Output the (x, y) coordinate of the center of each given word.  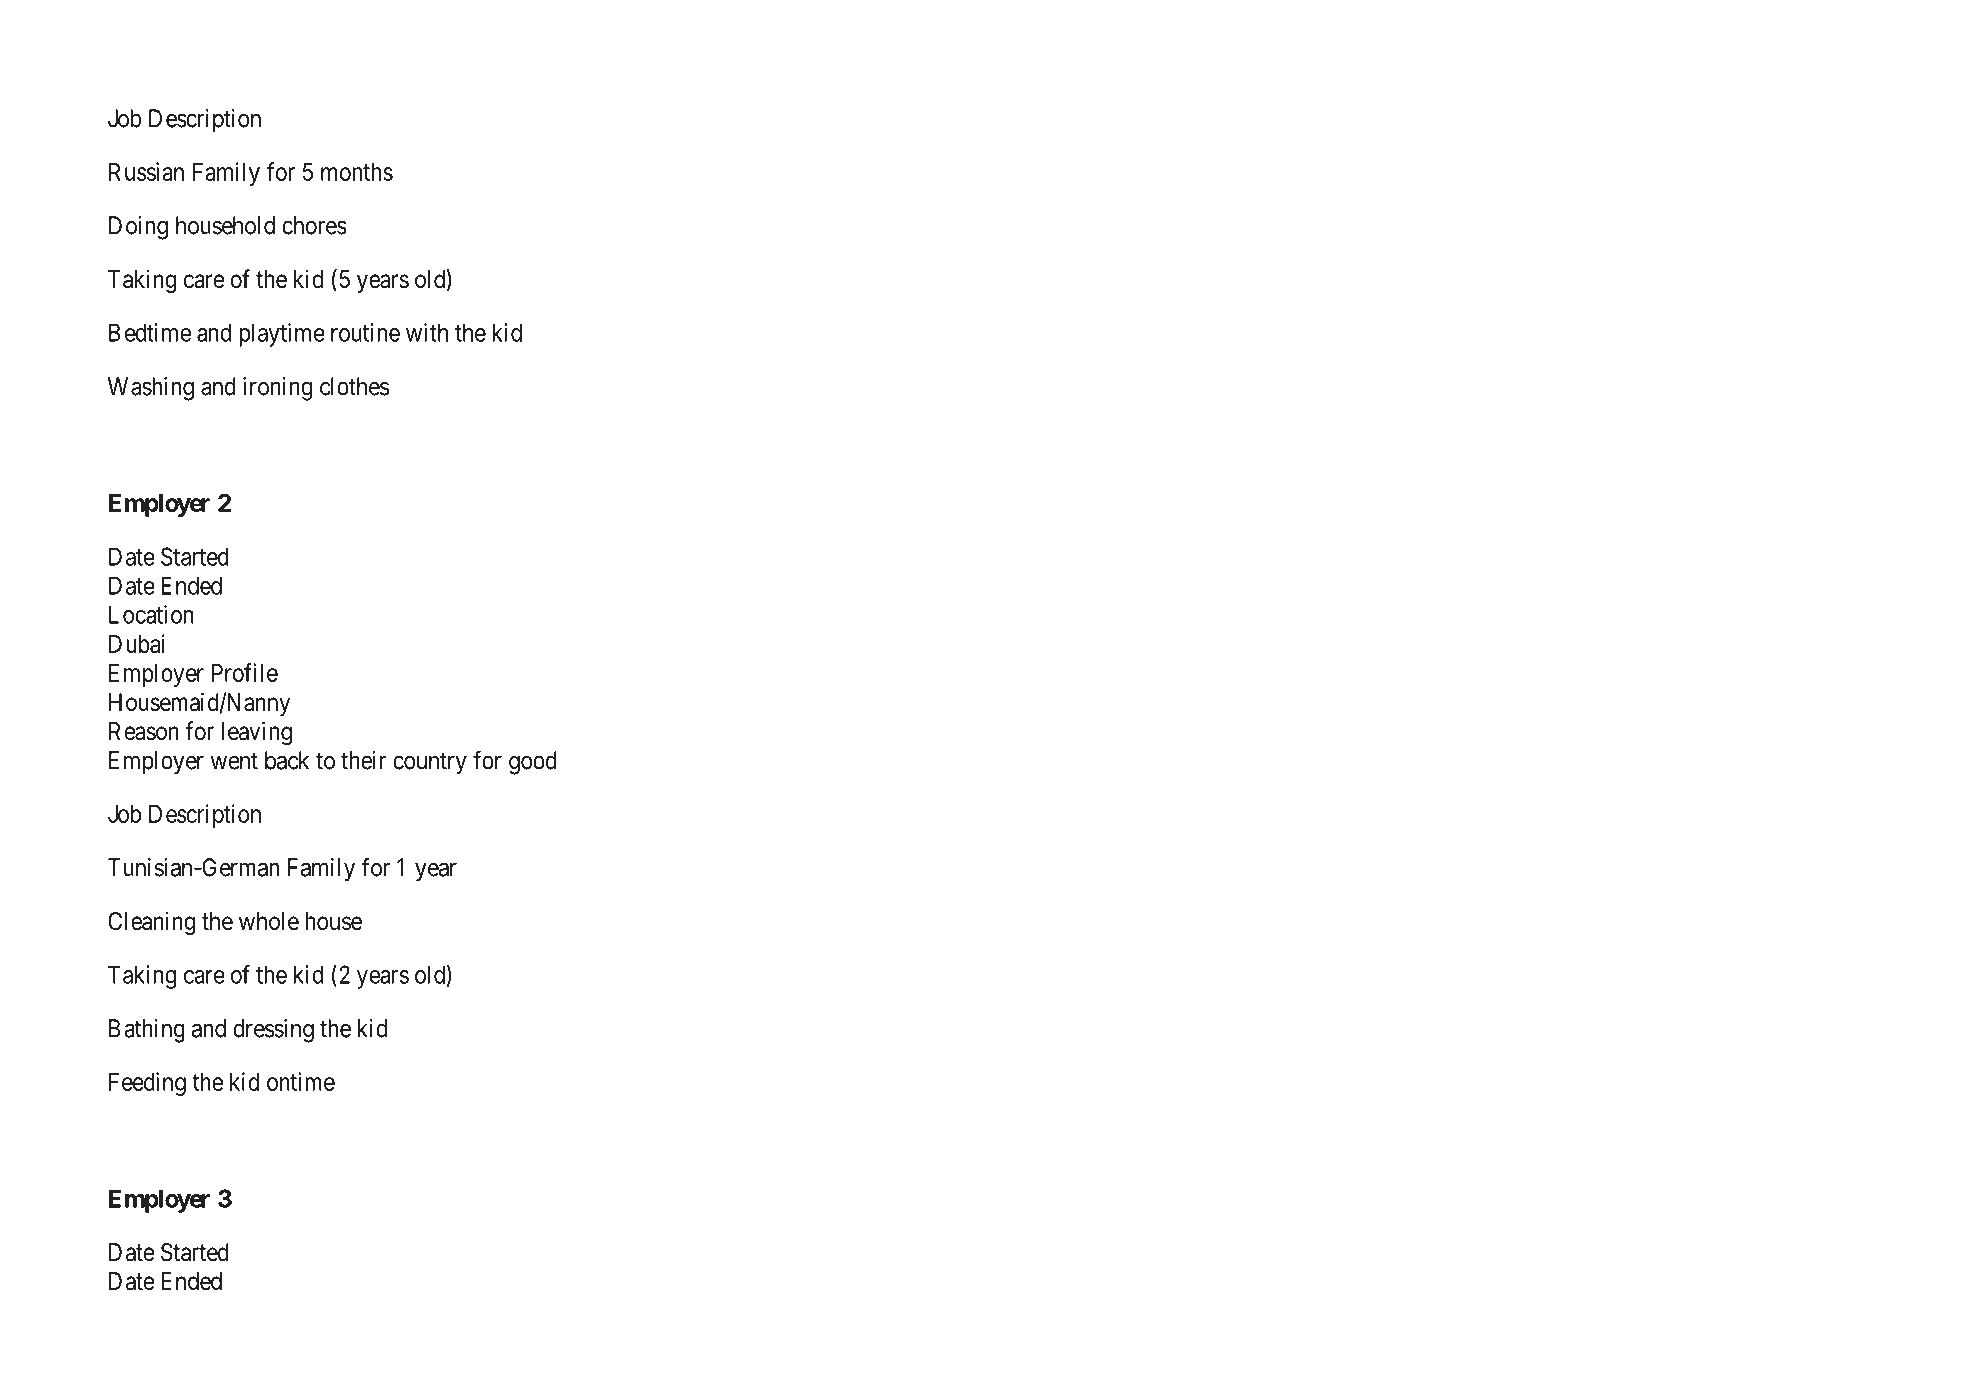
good (533, 763)
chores (314, 225)
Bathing (147, 1031)
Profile (245, 672)
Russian (146, 171)
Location (151, 614)
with (427, 332)
